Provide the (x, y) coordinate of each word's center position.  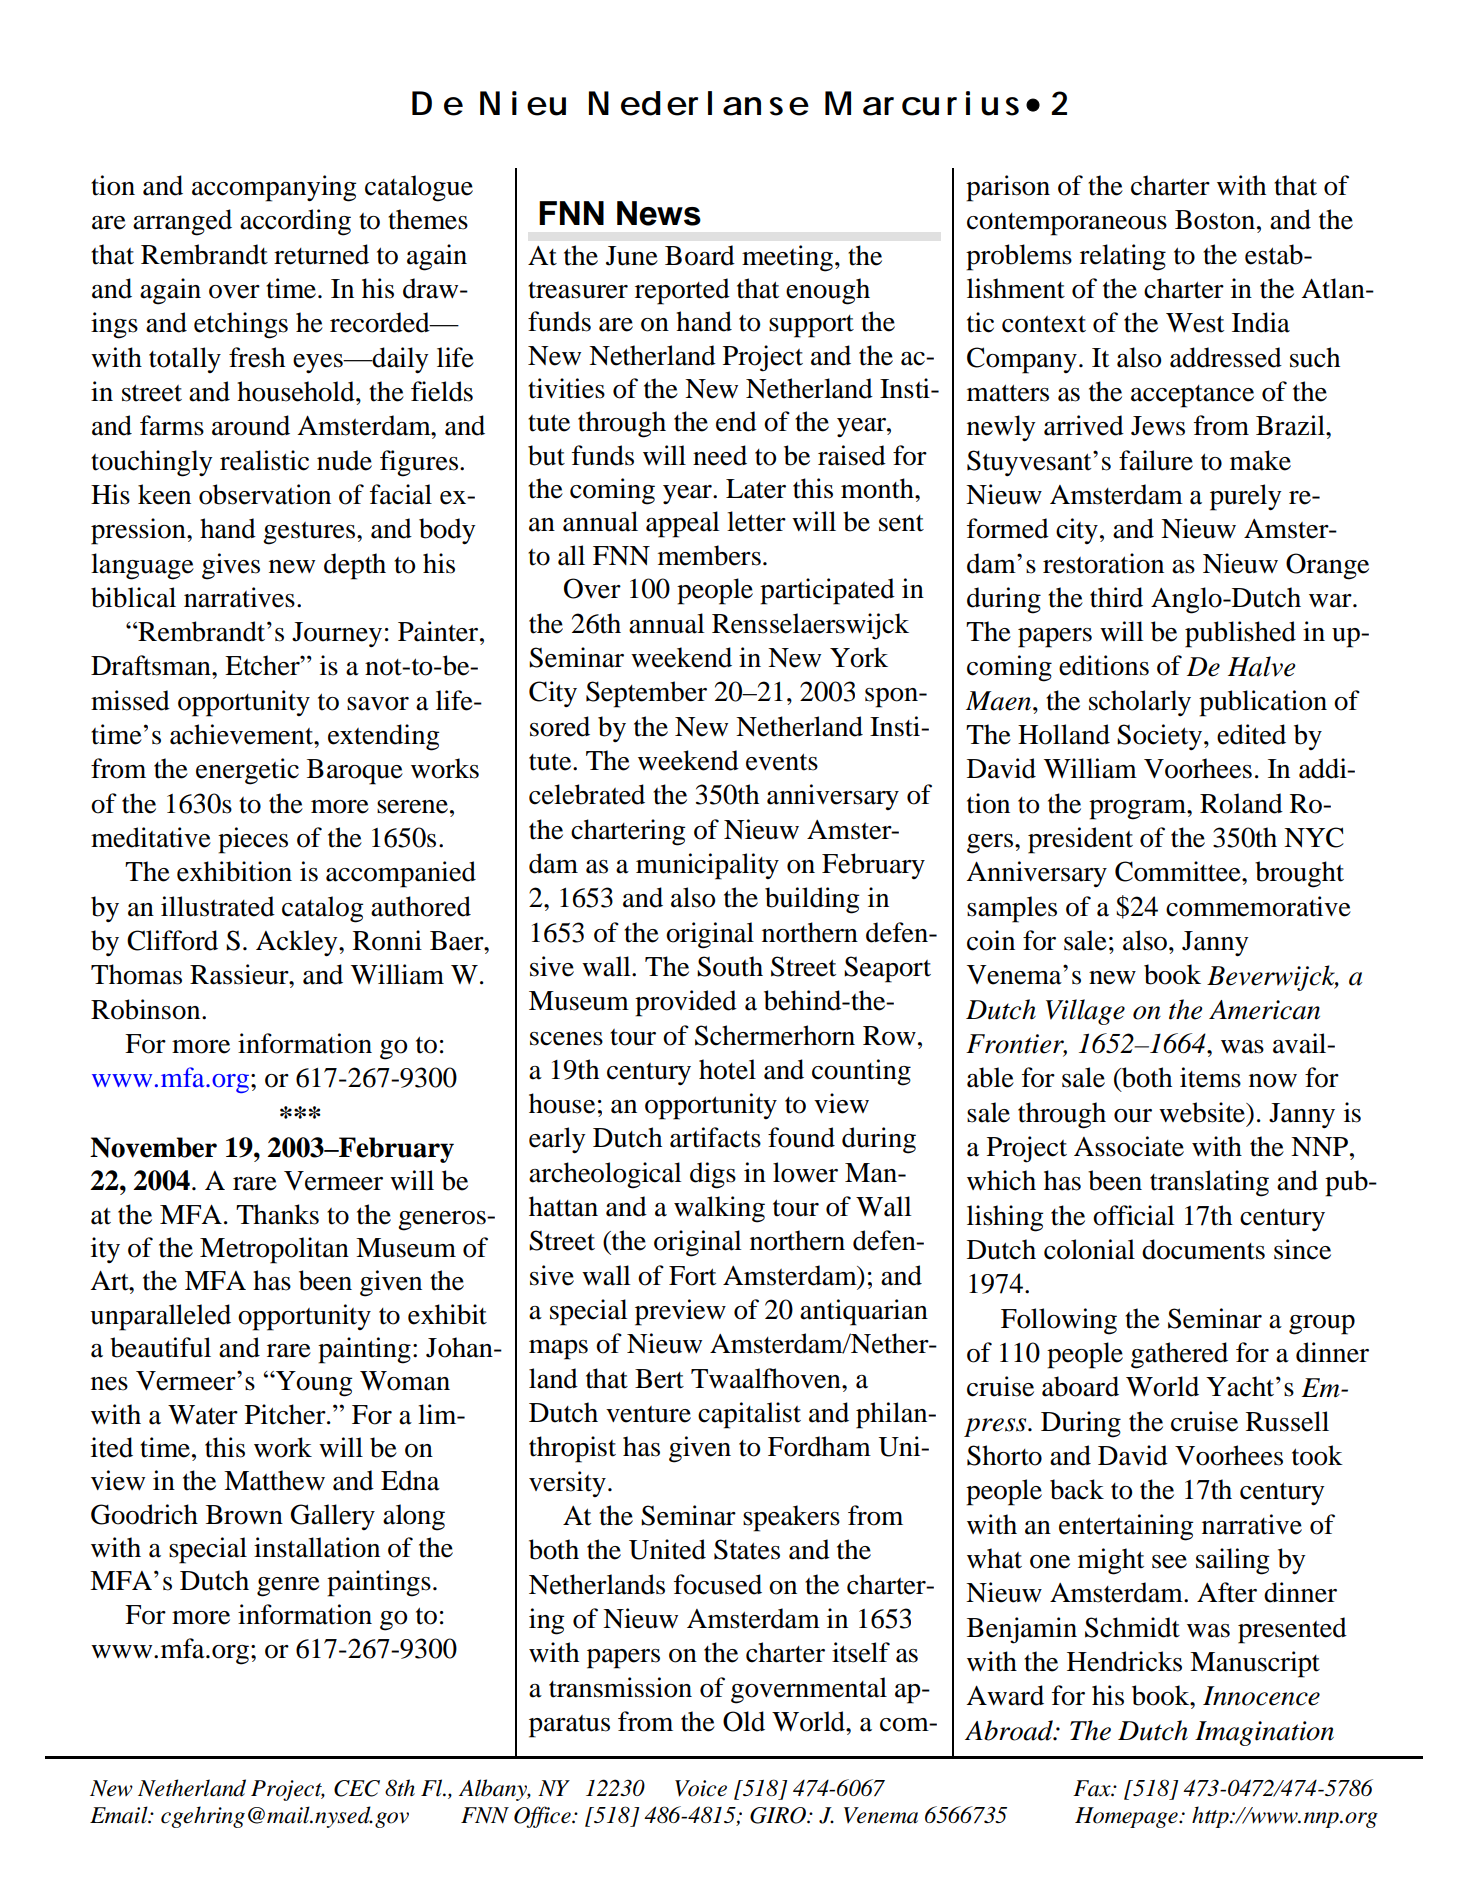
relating (1123, 257)
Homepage (1127, 1817)
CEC (357, 1788)
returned (321, 254)
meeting (787, 258)
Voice (701, 1788)
